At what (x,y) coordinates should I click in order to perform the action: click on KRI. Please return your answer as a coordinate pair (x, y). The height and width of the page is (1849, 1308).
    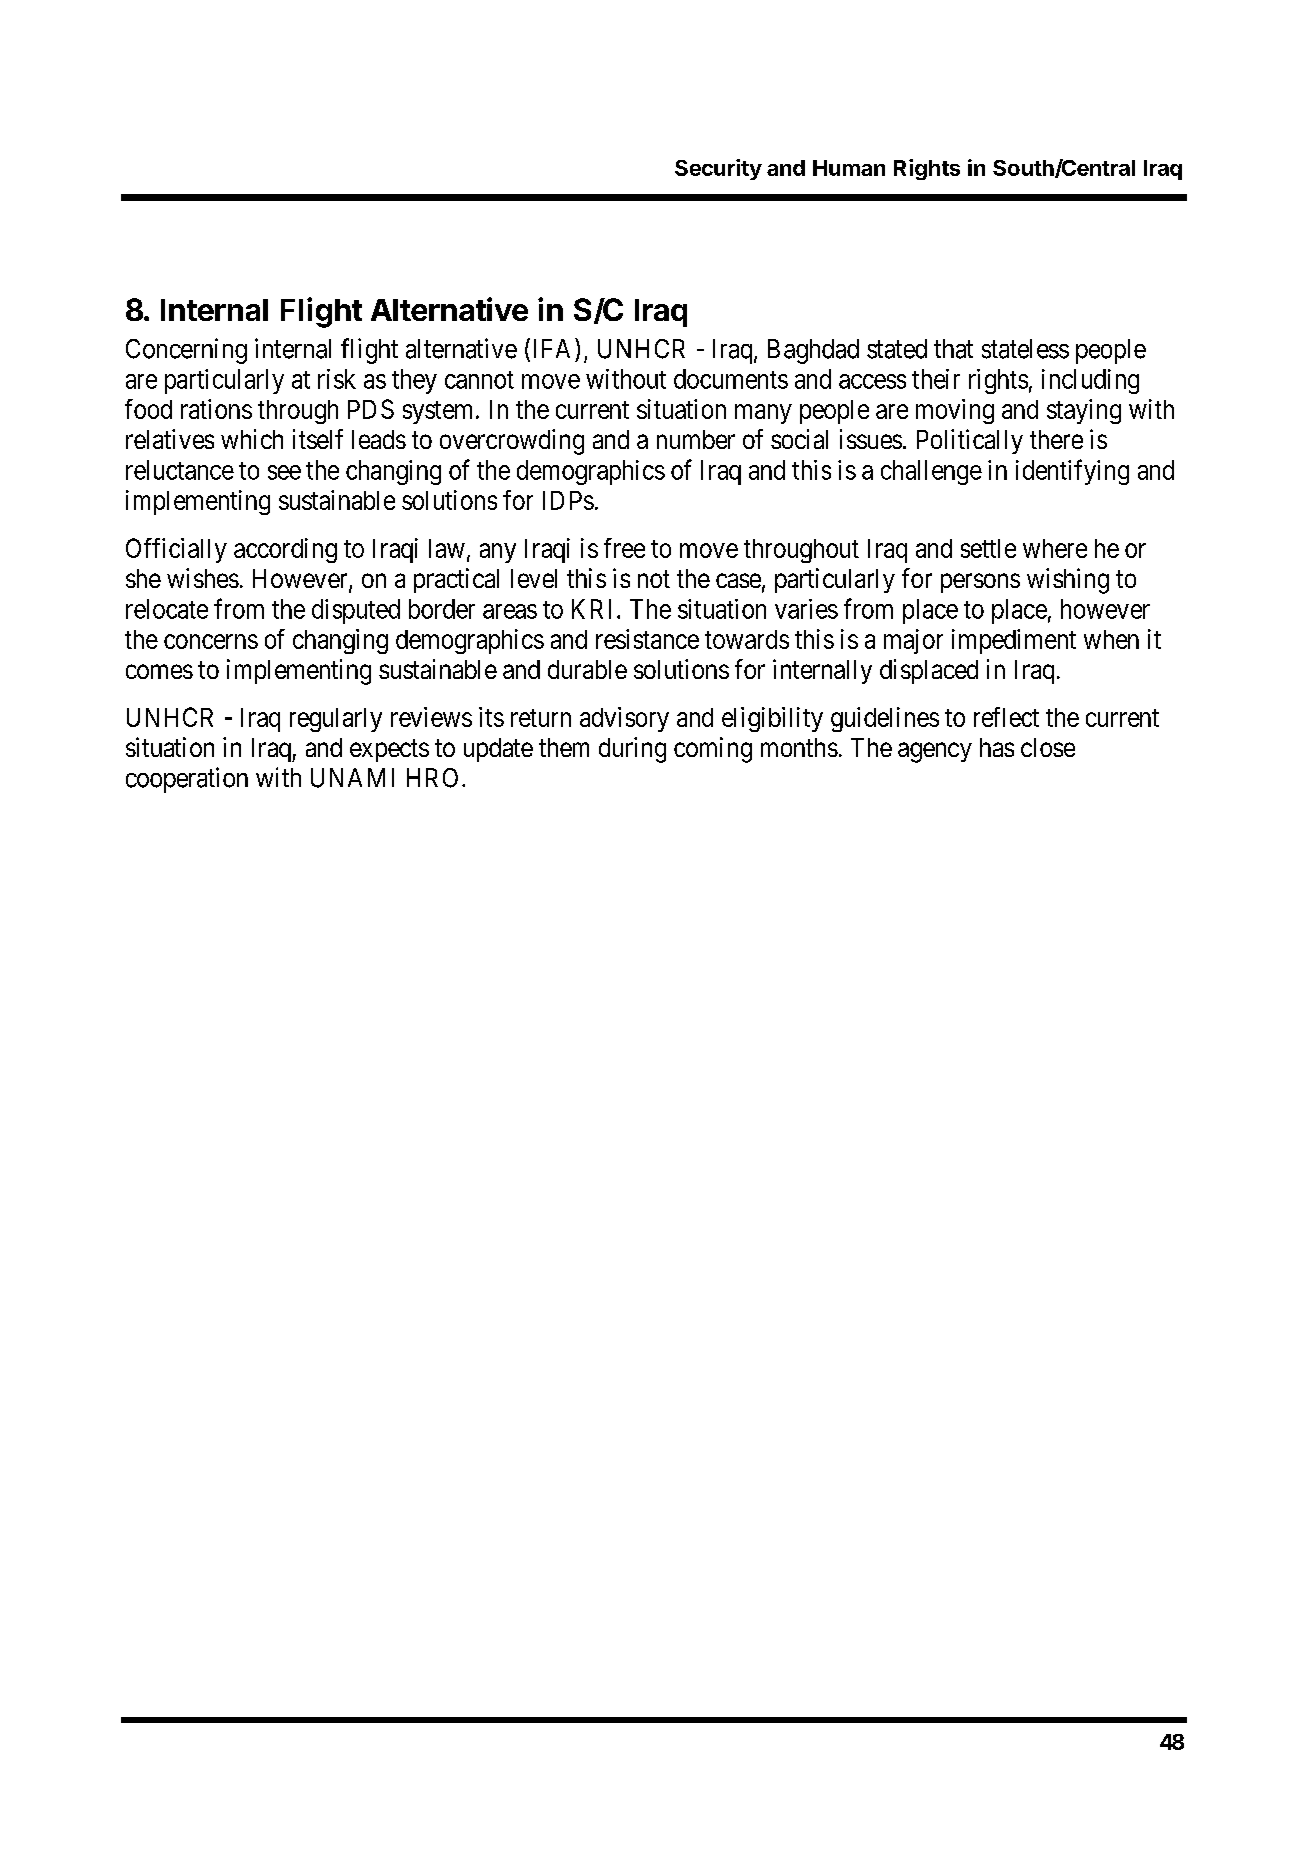
    Looking at the image, I should click on (595, 609).
